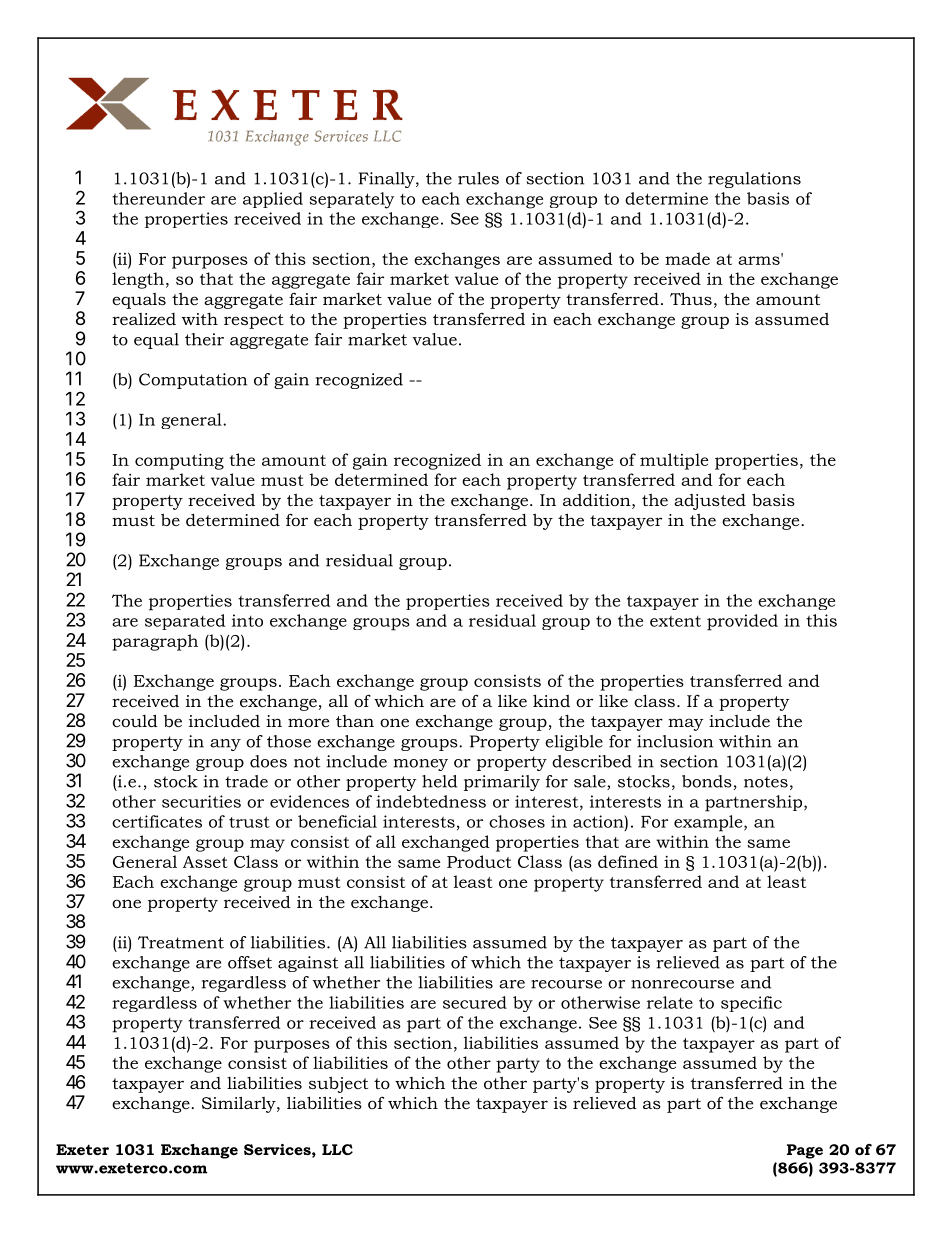 The image size is (952, 1233). Describe the element at coordinates (201, 801) in the screenshot. I see `securities` at that location.
